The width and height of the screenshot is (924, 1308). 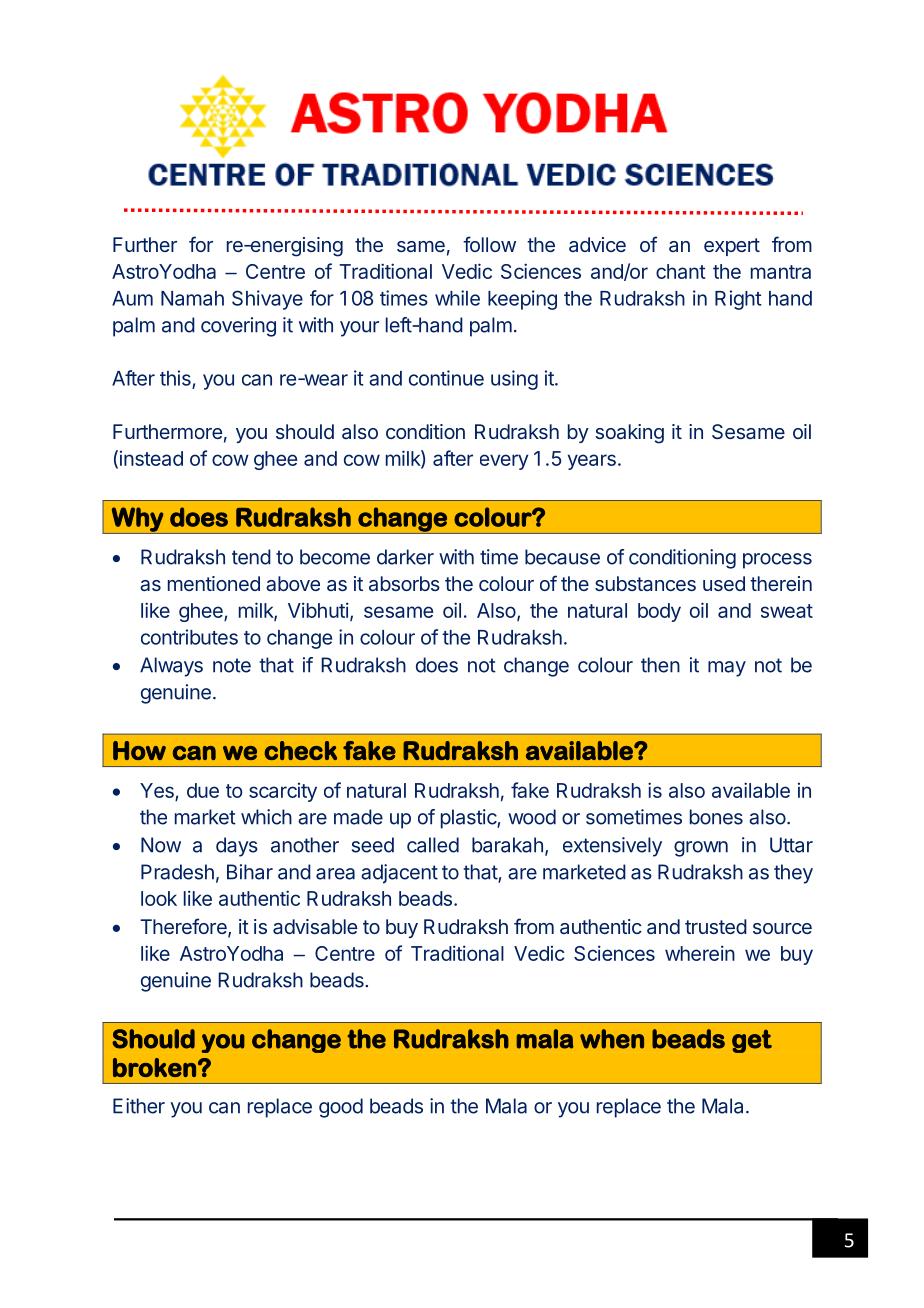 I want to click on broken, so click(x=154, y=1067).
